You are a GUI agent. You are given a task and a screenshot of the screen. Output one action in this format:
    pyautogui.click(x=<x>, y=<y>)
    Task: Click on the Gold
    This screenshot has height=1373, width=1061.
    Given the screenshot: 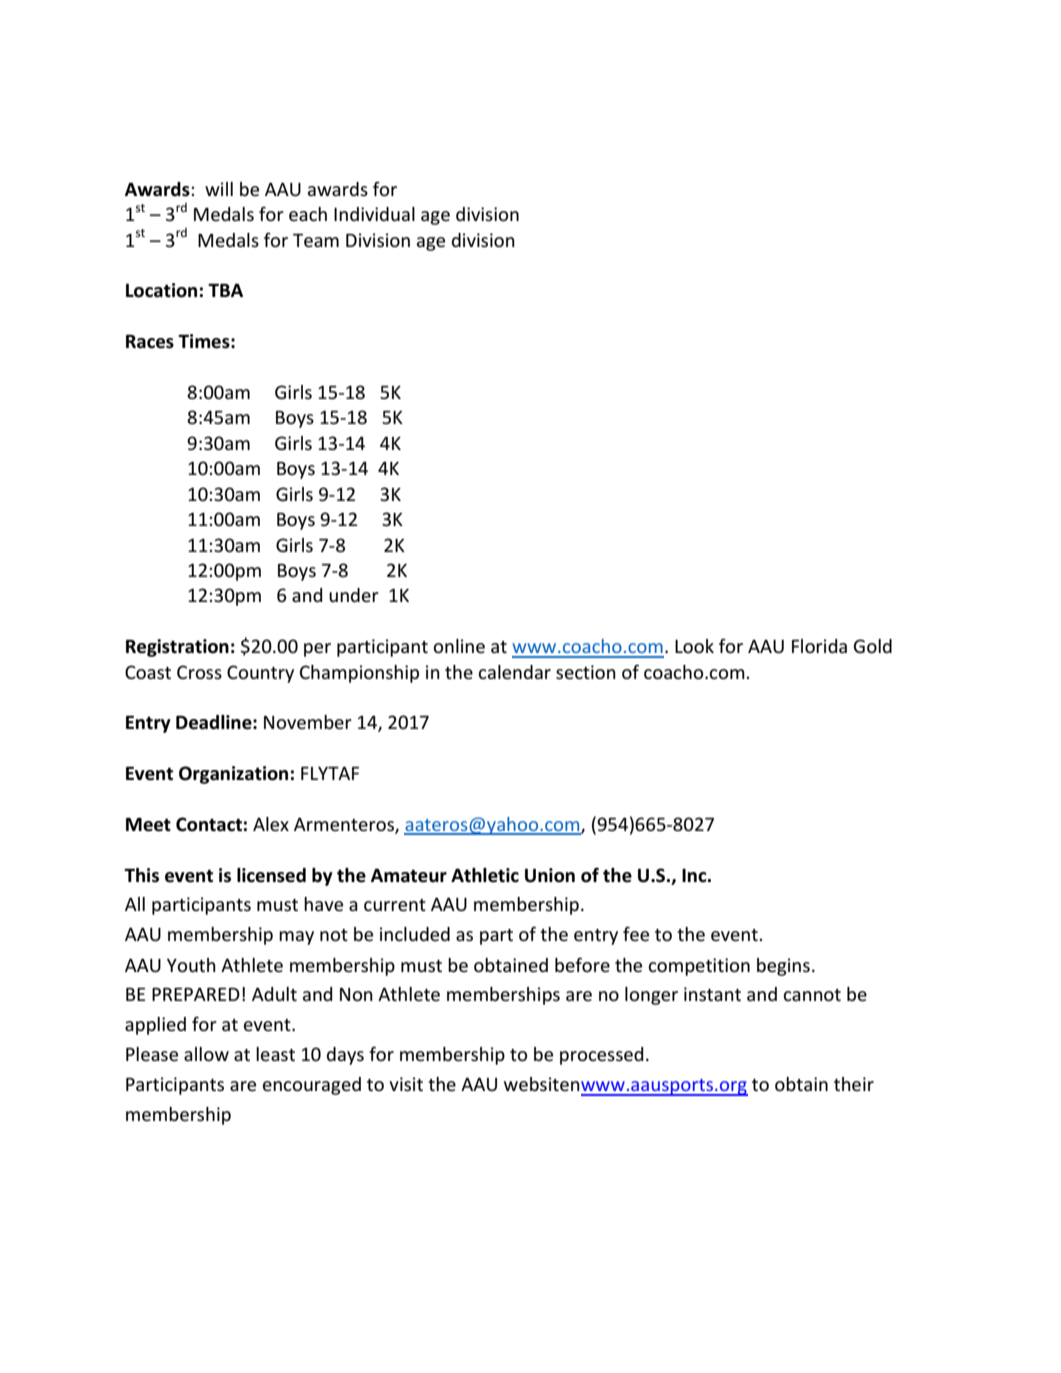 What is the action you would take?
    pyautogui.click(x=872, y=646)
